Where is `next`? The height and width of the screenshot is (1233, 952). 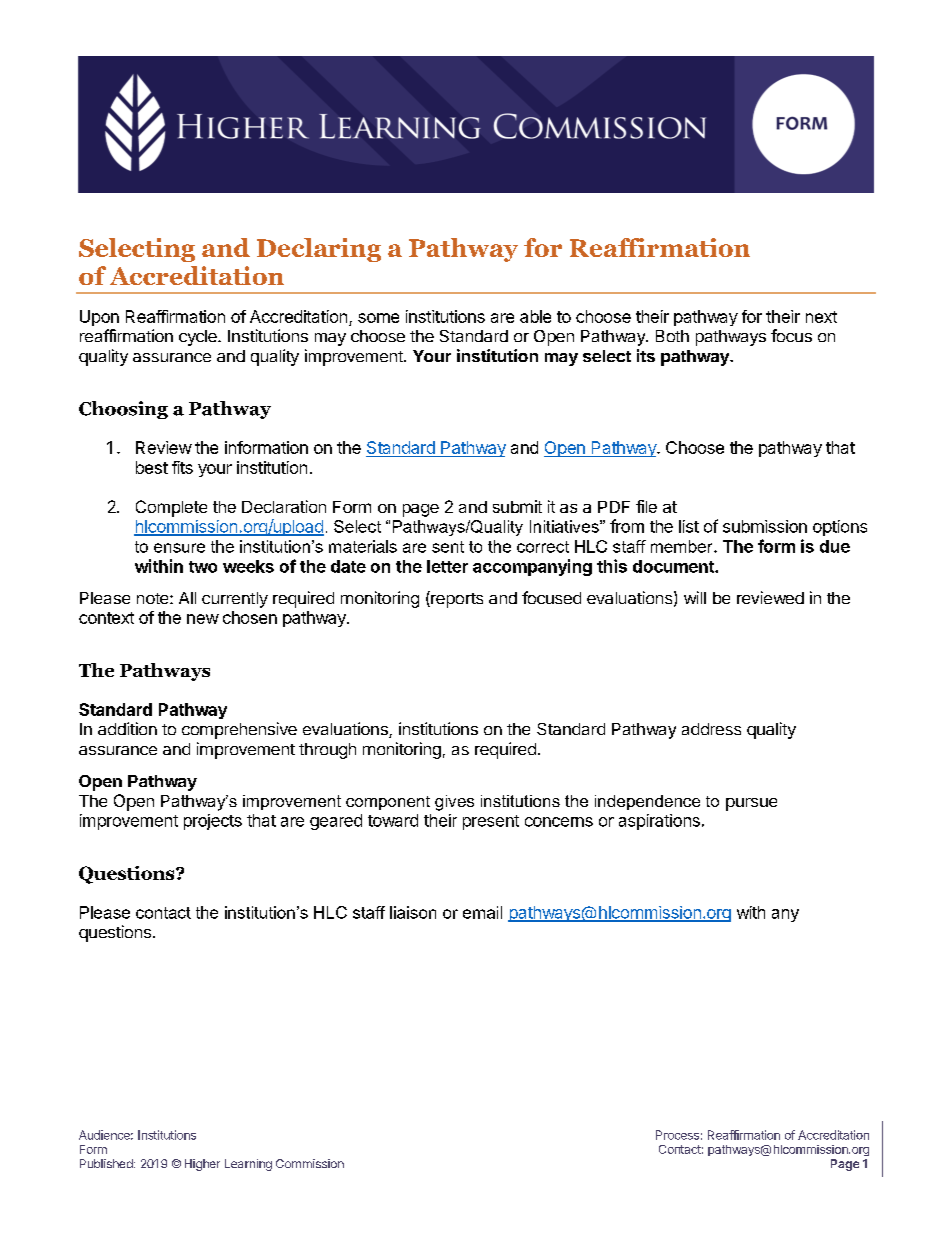 next is located at coordinates (821, 317).
